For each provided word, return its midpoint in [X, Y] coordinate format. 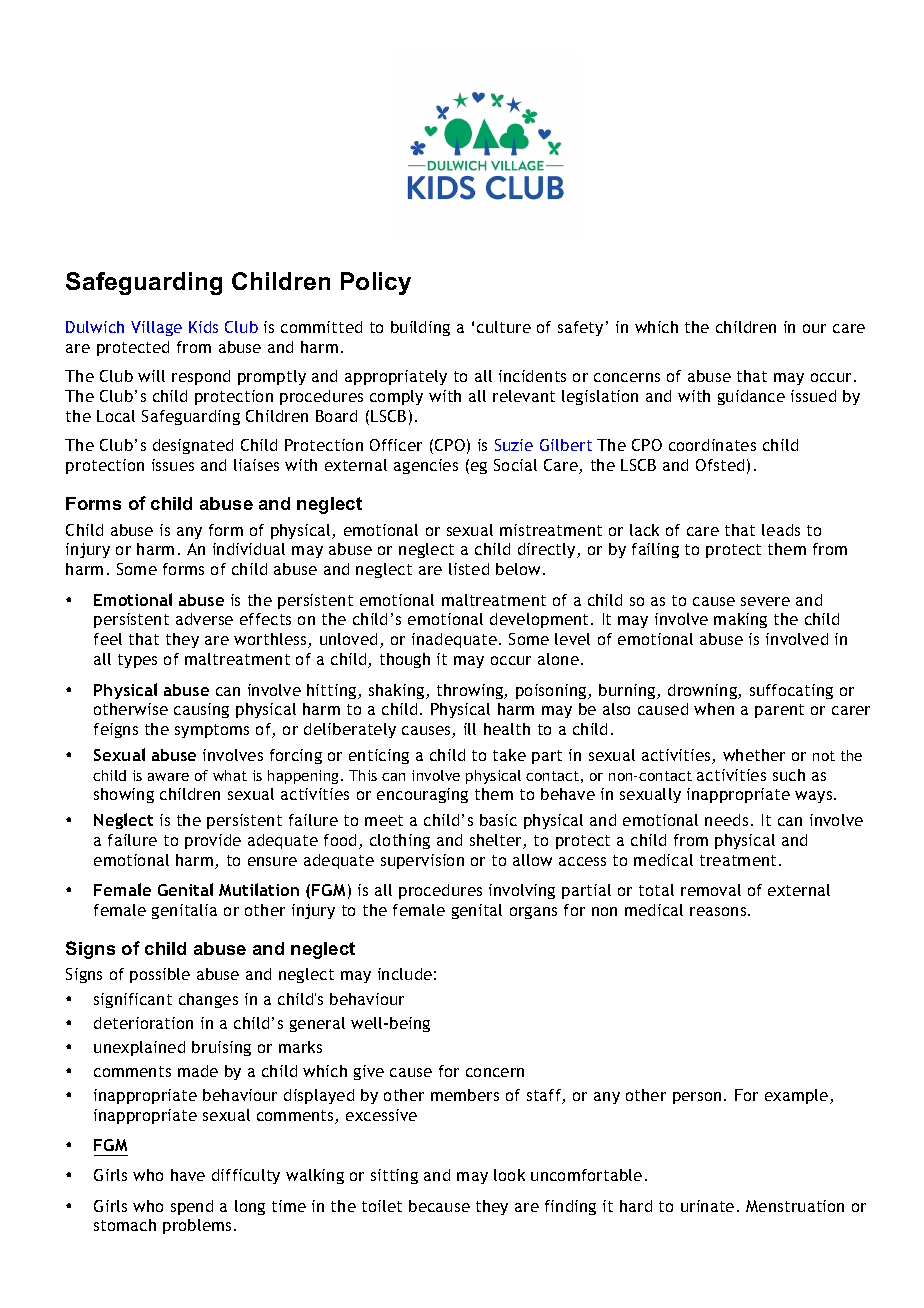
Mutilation [259, 889]
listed [469, 569]
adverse [204, 619]
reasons [719, 911]
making [740, 620]
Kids [203, 327]
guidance [751, 397]
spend [192, 1207]
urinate [707, 1206]
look [509, 1175]
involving [522, 891]
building [420, 328]
